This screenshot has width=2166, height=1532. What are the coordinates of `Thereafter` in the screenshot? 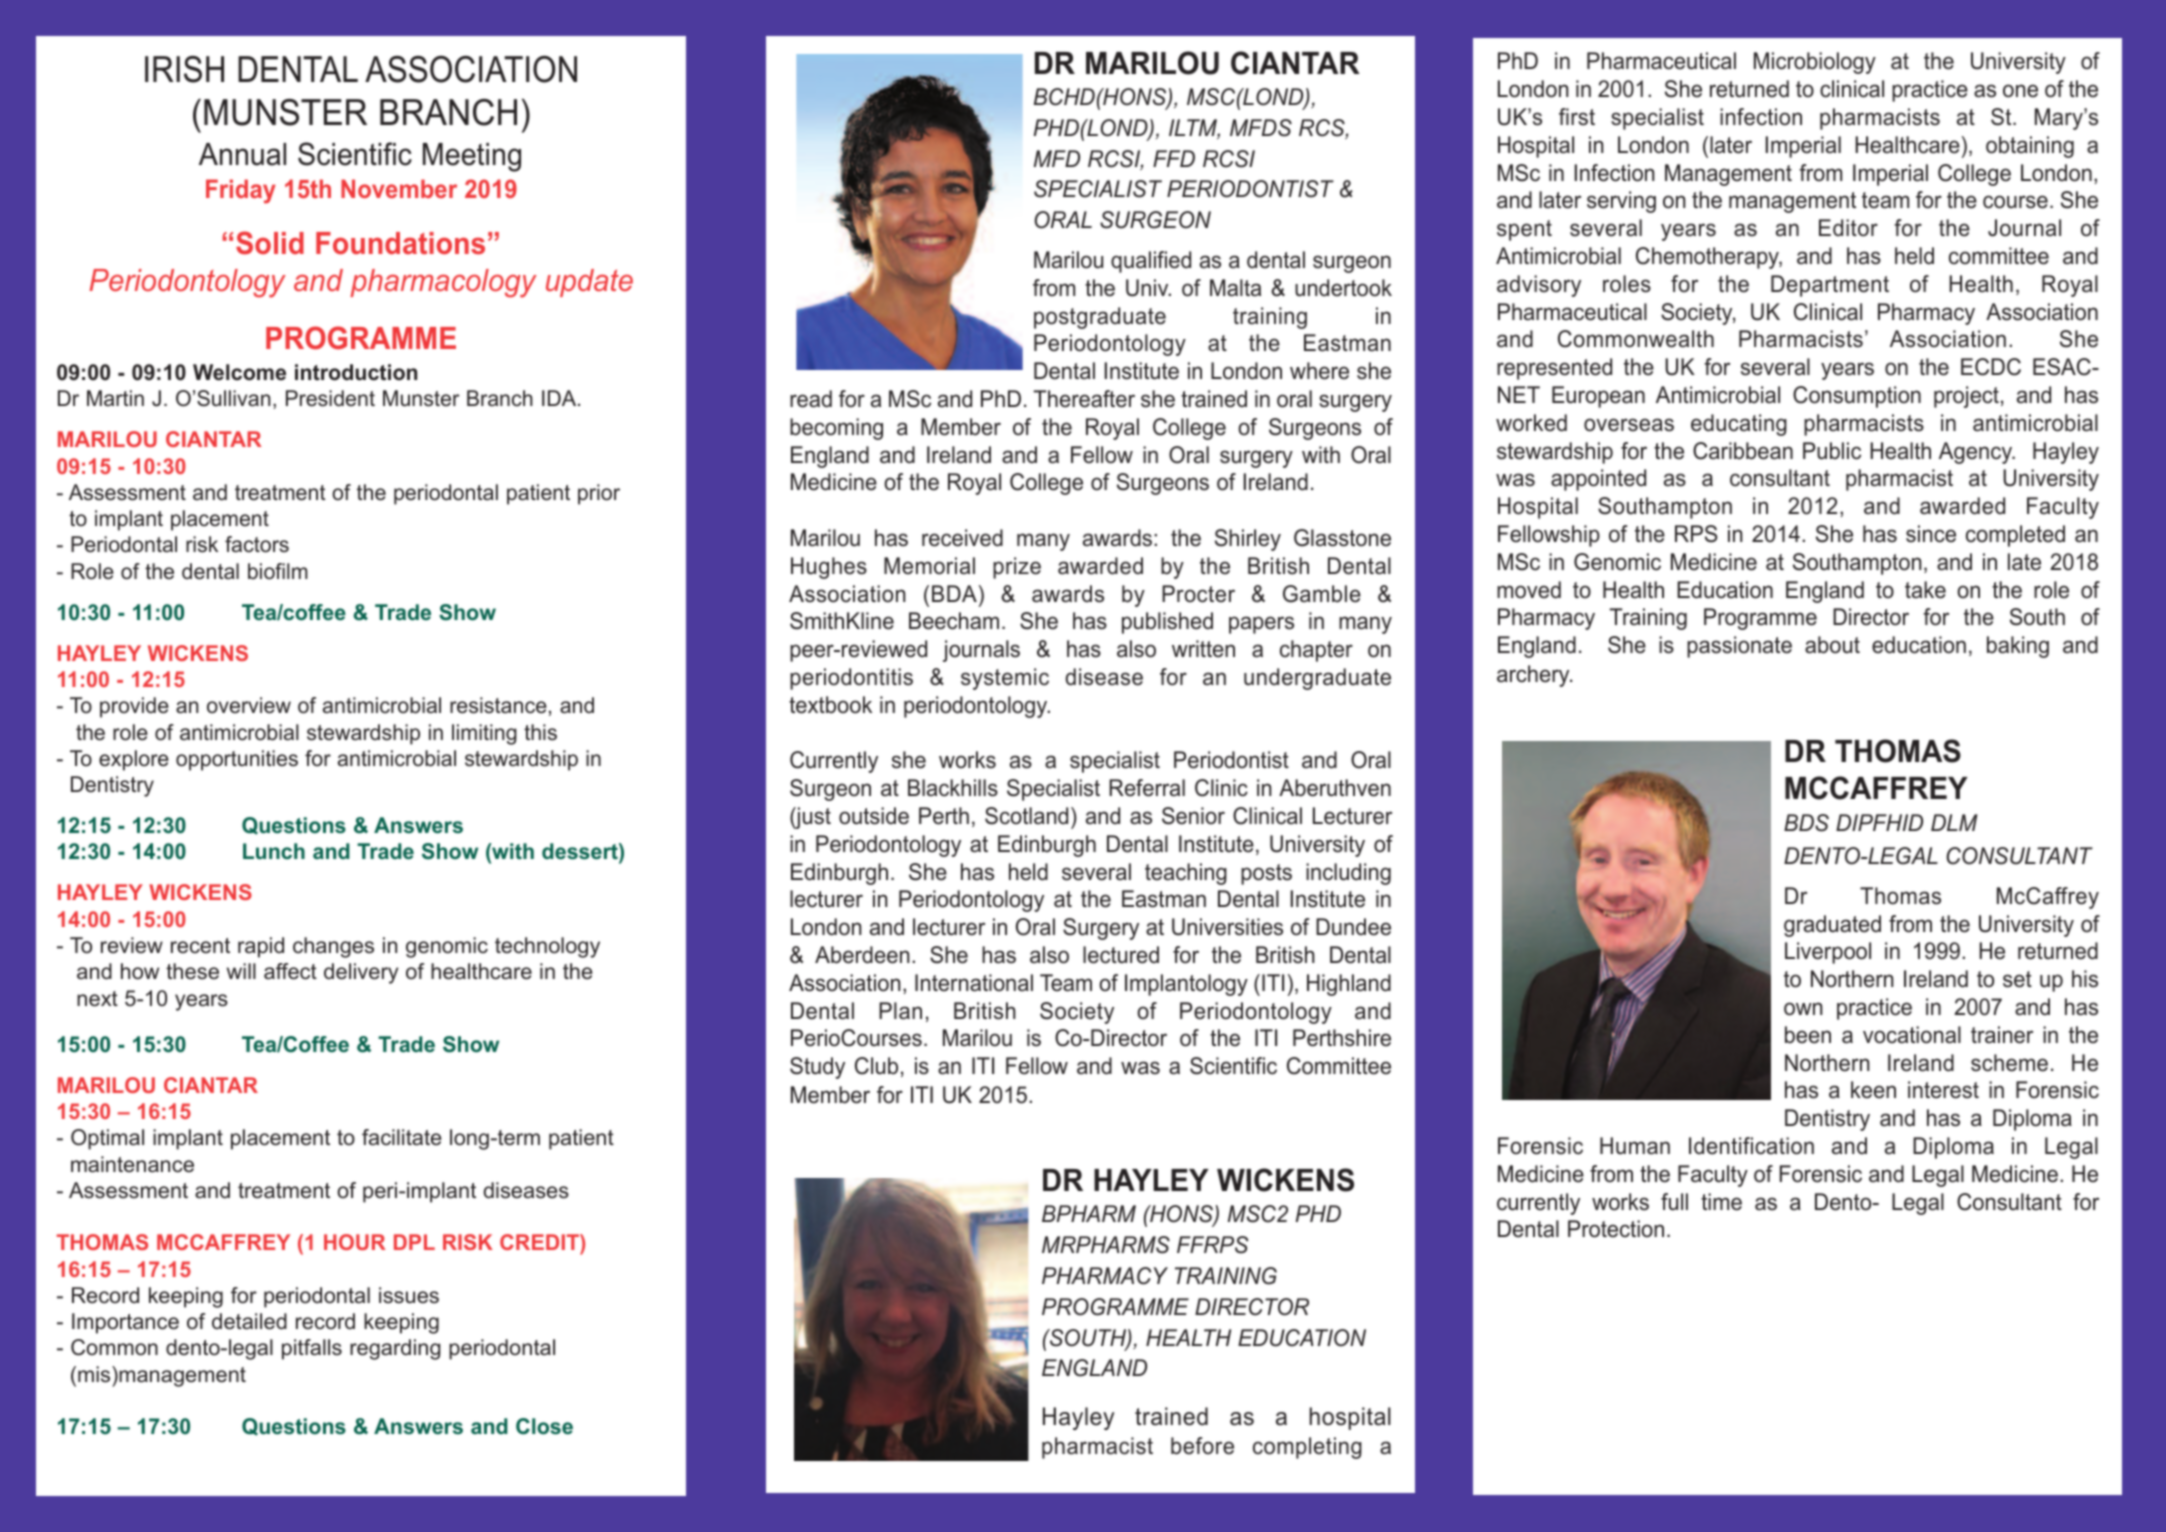 It's located at (1084, 399).
